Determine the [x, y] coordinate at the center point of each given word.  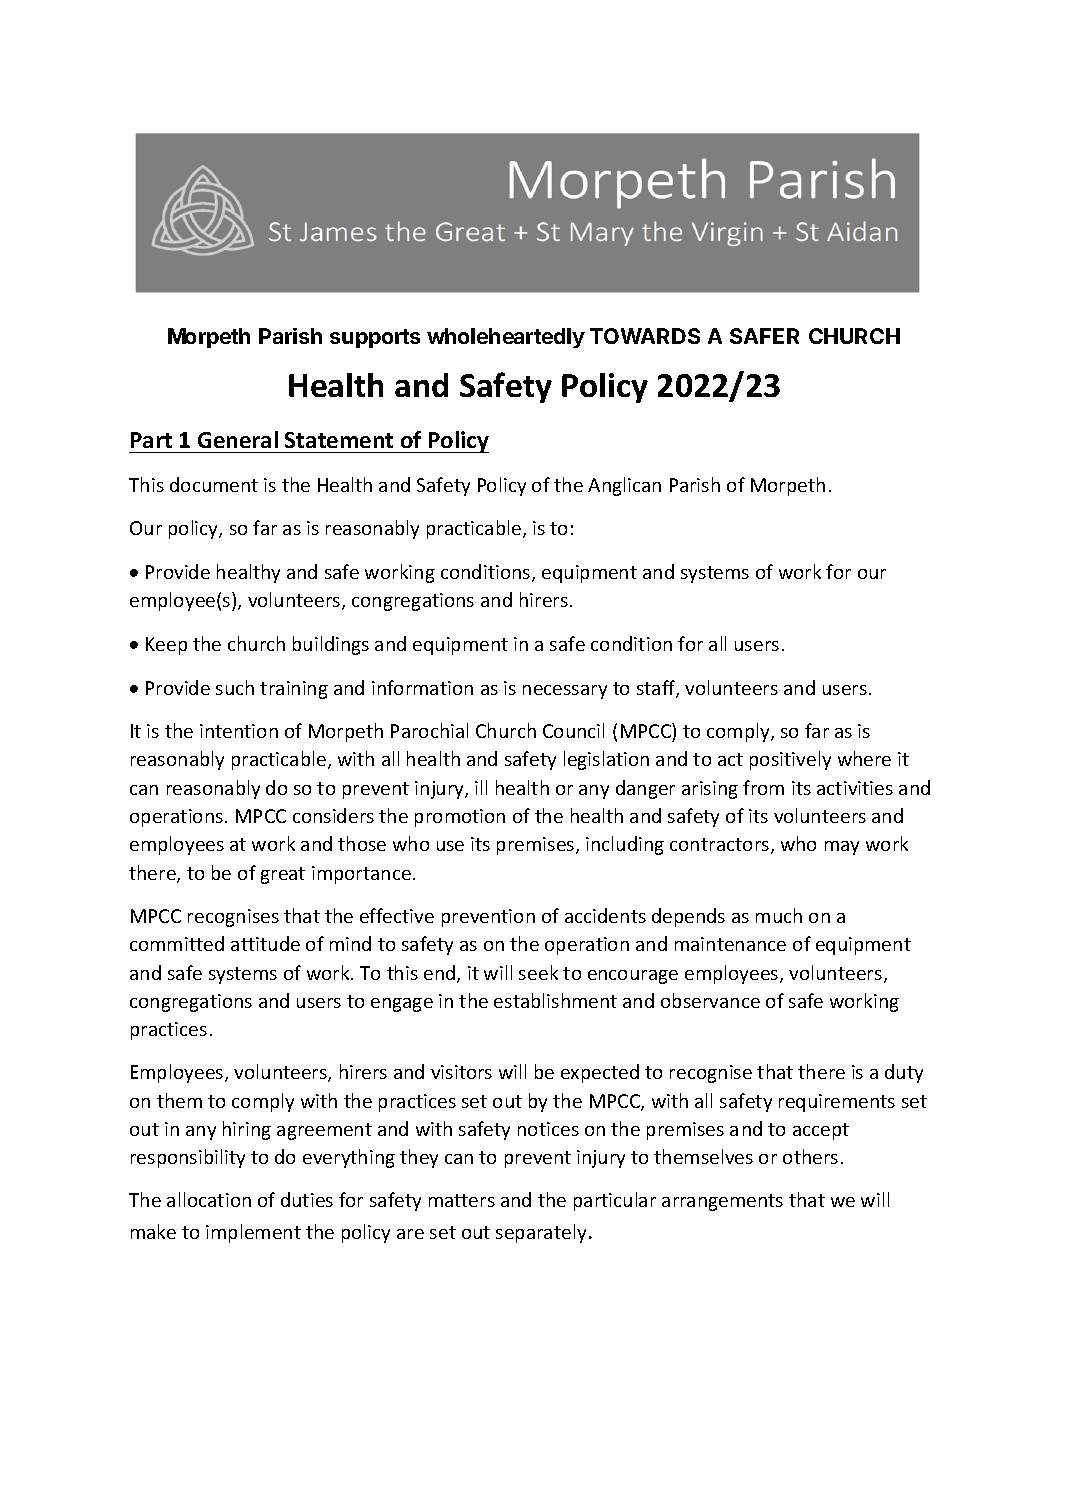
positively [790, 760]
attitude [265, 943]
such [235, 687]
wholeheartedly [506, 338]
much [779, 915]
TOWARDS [645, 336]
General [238, 439]
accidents [605, 915]
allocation [209, 1199]
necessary [565, 692]
